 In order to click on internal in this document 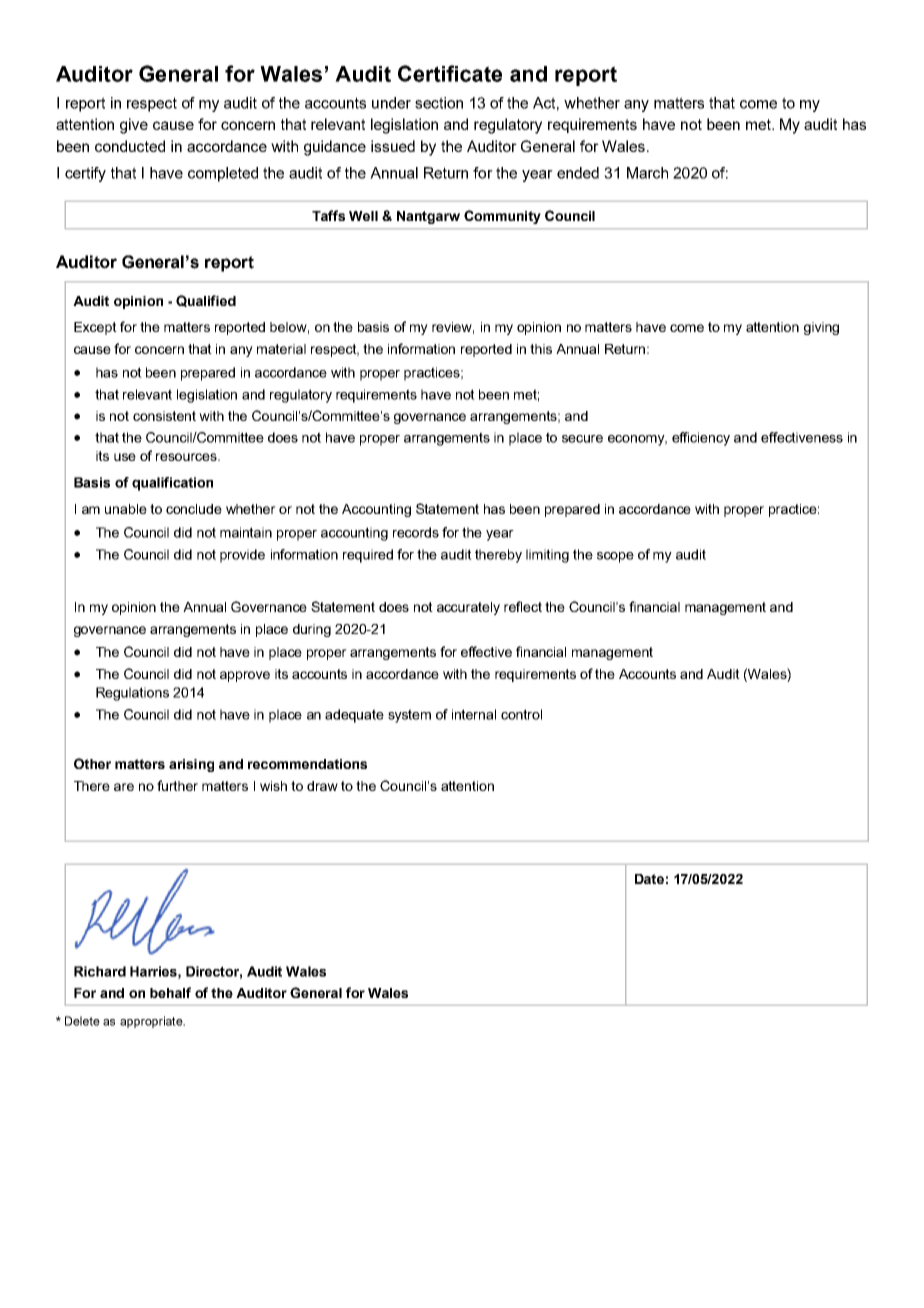, I will do `click(474, 714)`.
